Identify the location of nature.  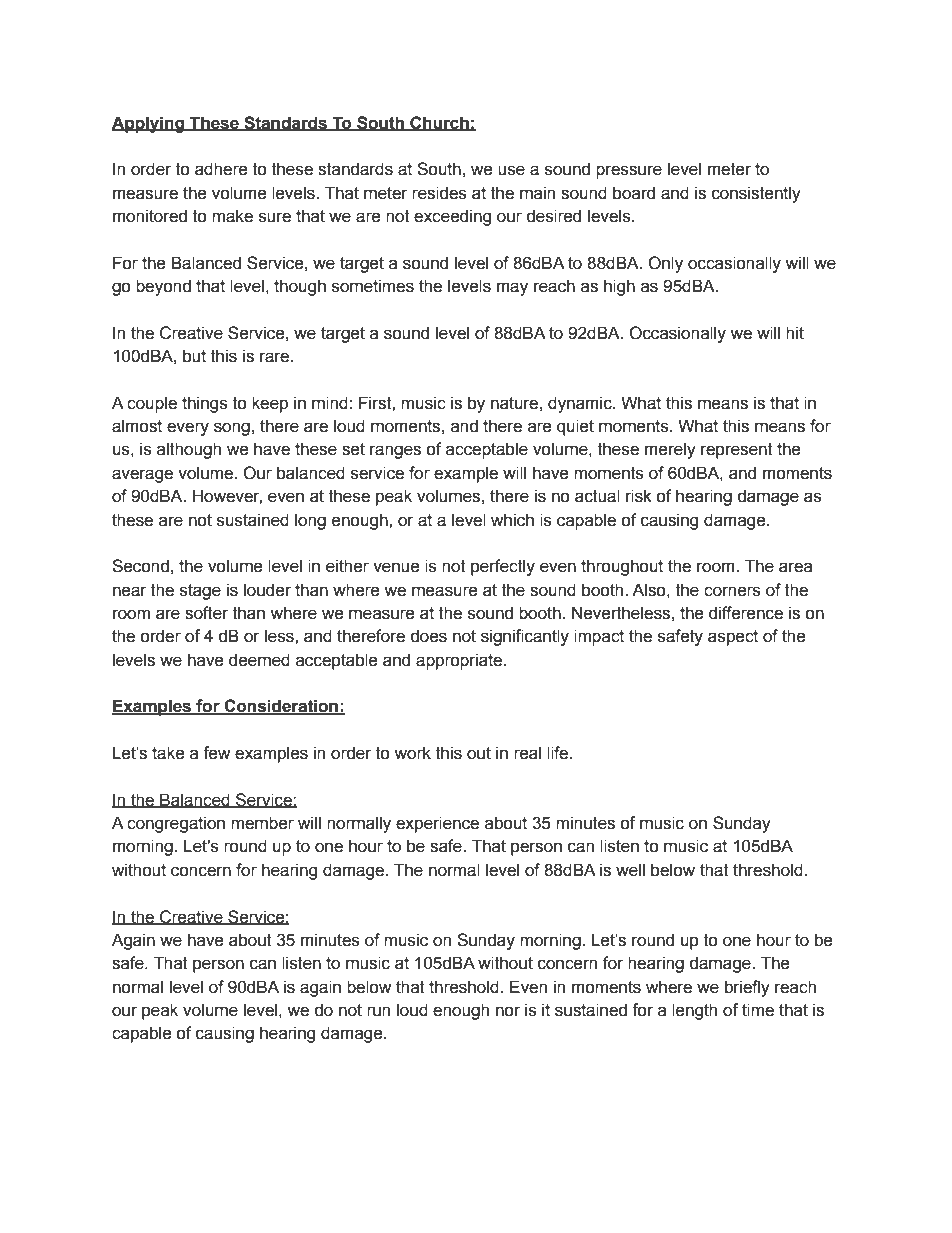
(514, 403).
